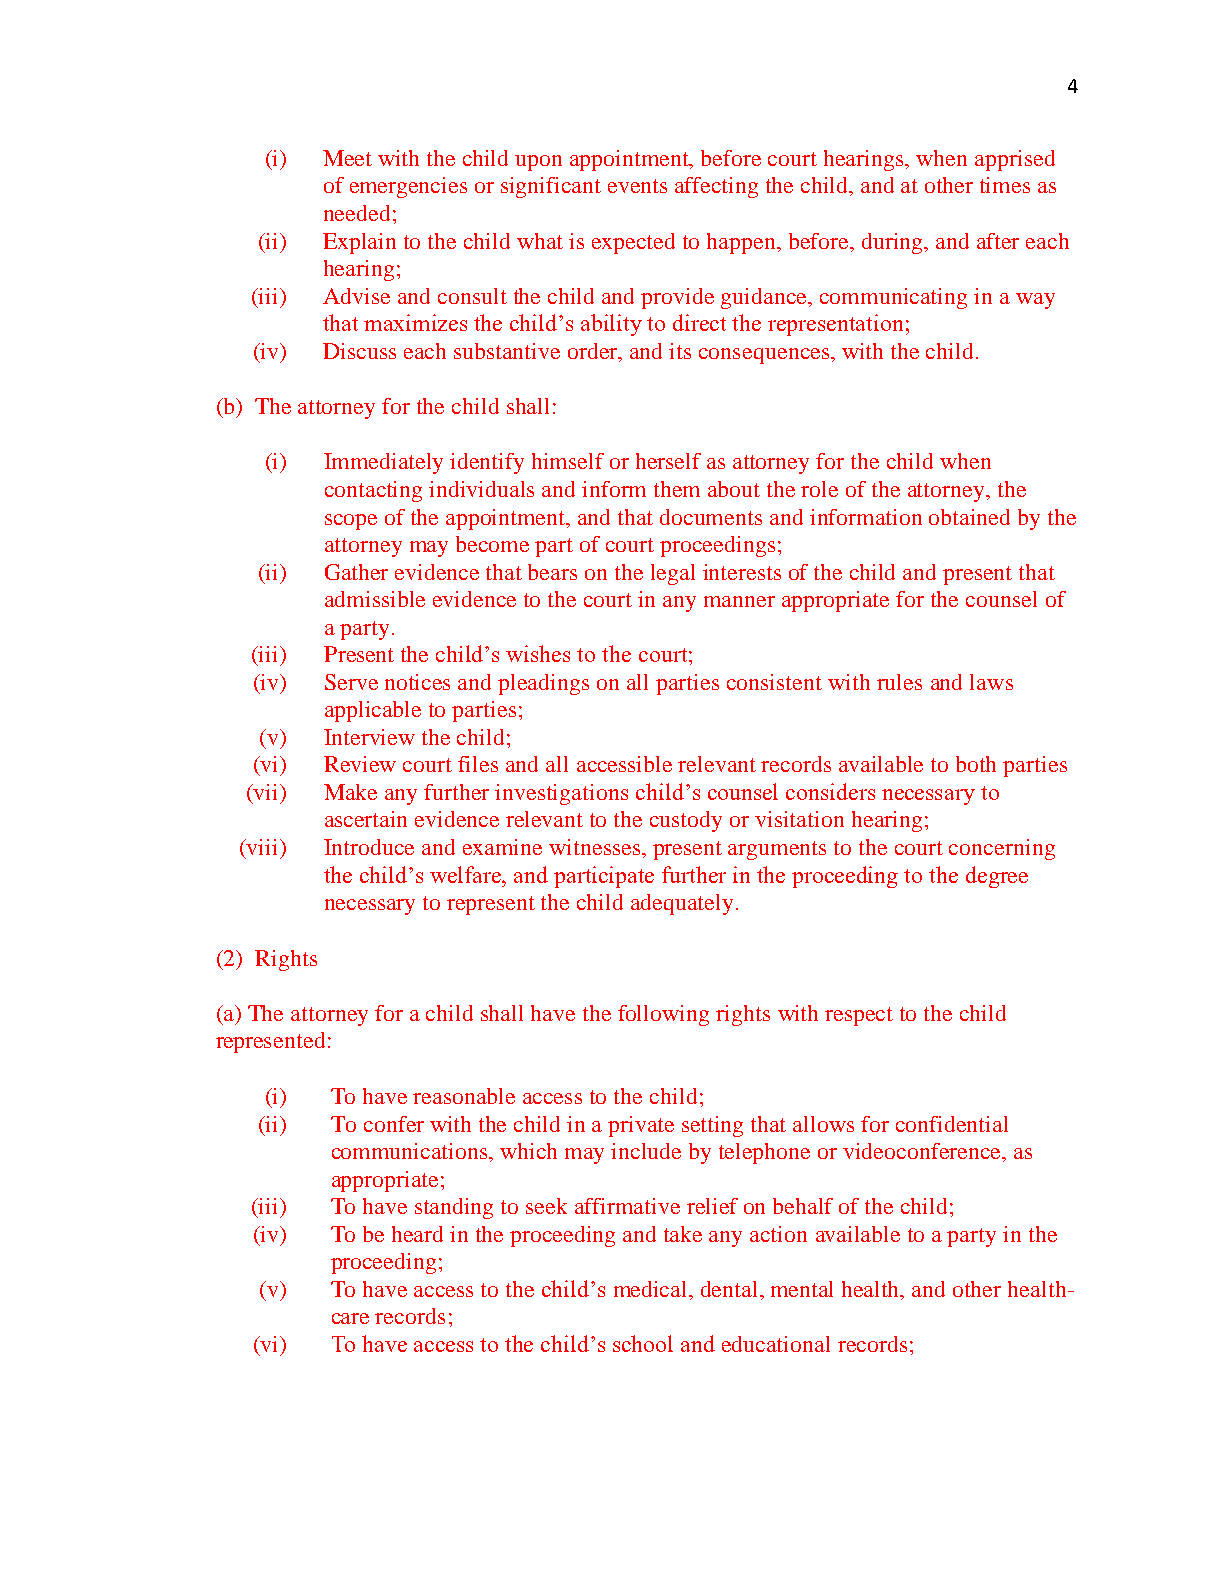 This screenshot has height=1580, width=1221. Describe the element at coordinates (969, 517) in the screenshot. I see `obtained` at that location.
